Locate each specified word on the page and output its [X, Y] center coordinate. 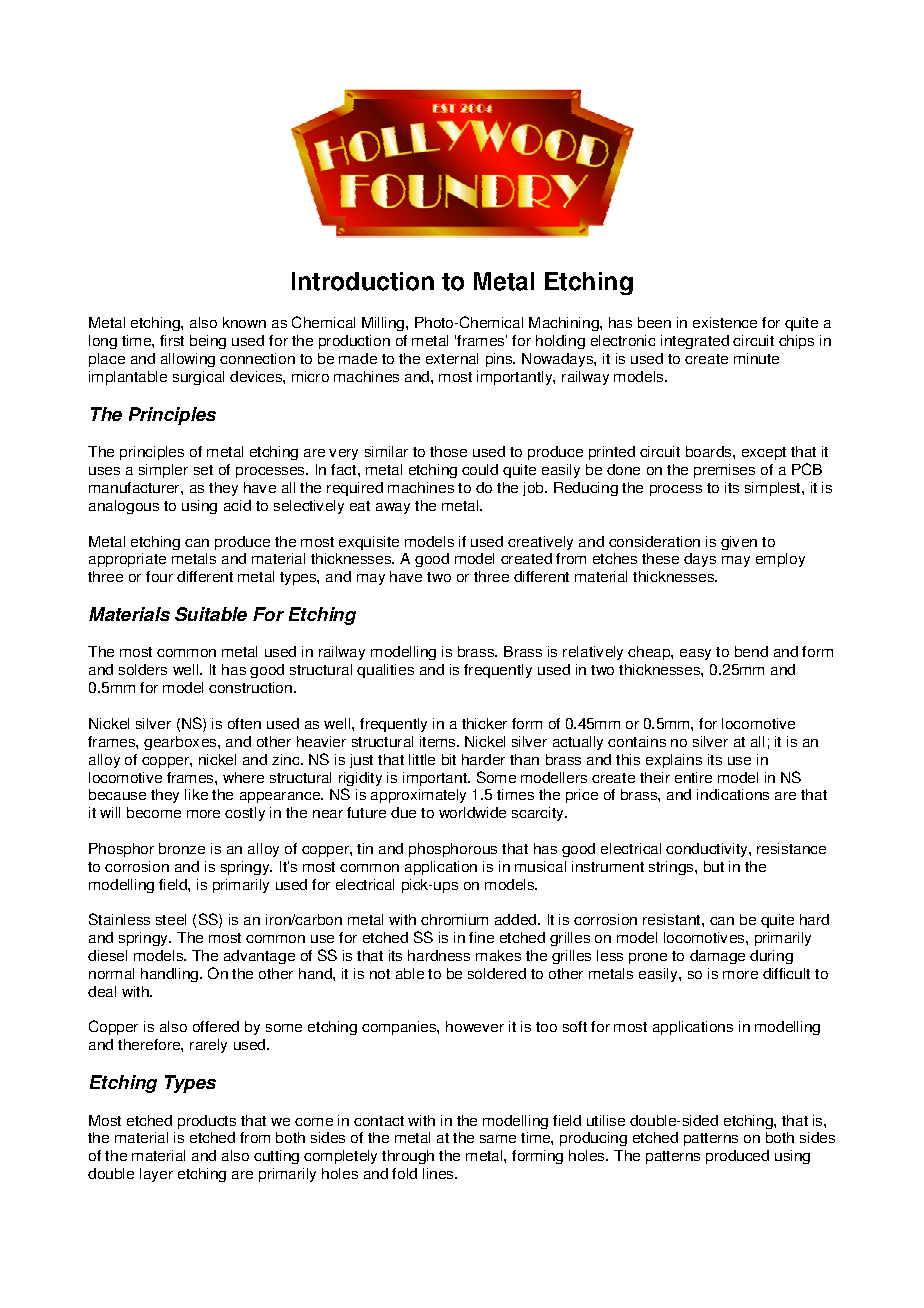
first [172, 340]
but [714, 866]
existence [725, 322]
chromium [454, 919]
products [207, 1122]
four [159, 576]
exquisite [369, 543]
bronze [182, 848]
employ [780, 560]
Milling [383, 324]
